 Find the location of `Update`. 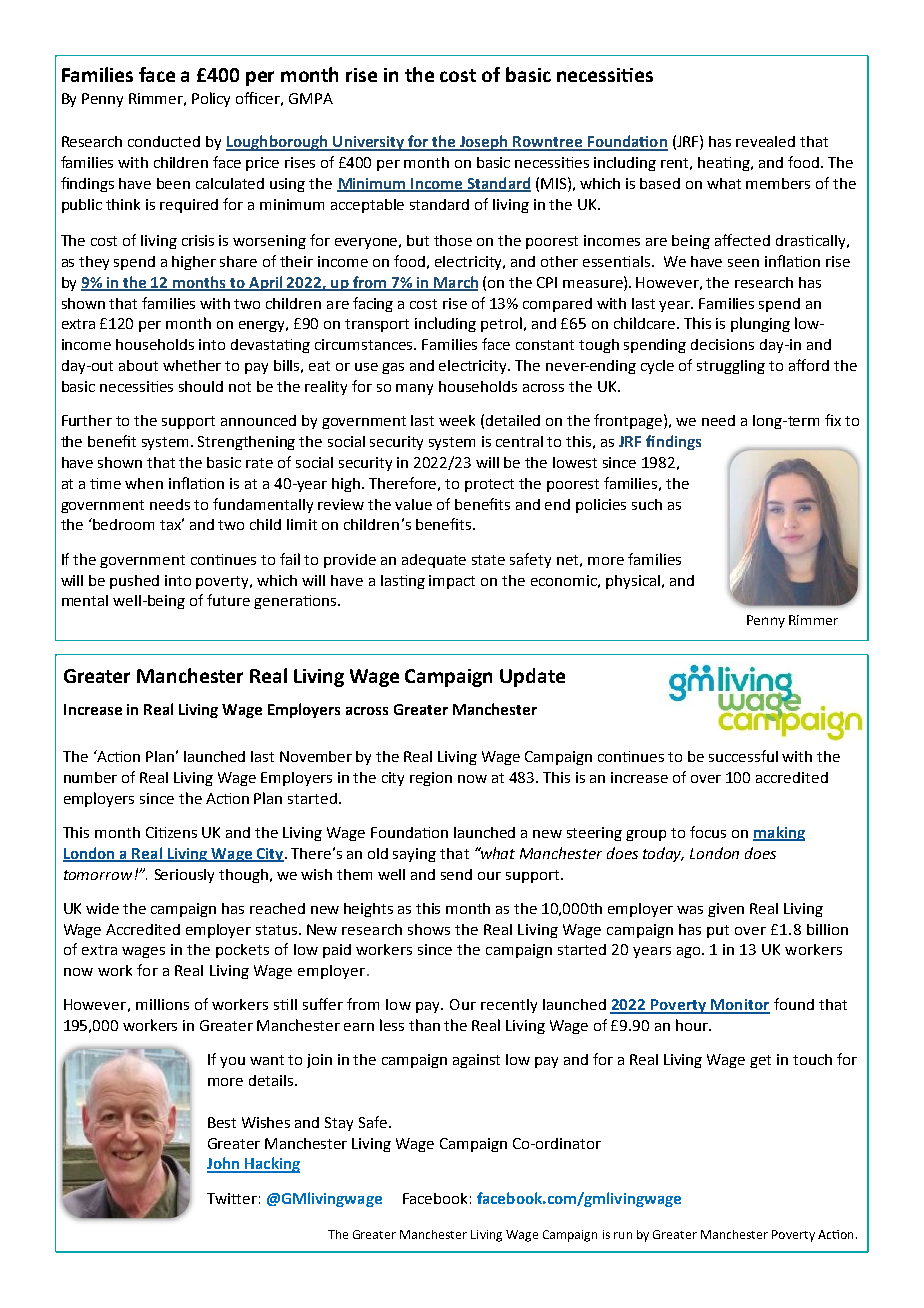

Update is located at coordinates (532, 677).
